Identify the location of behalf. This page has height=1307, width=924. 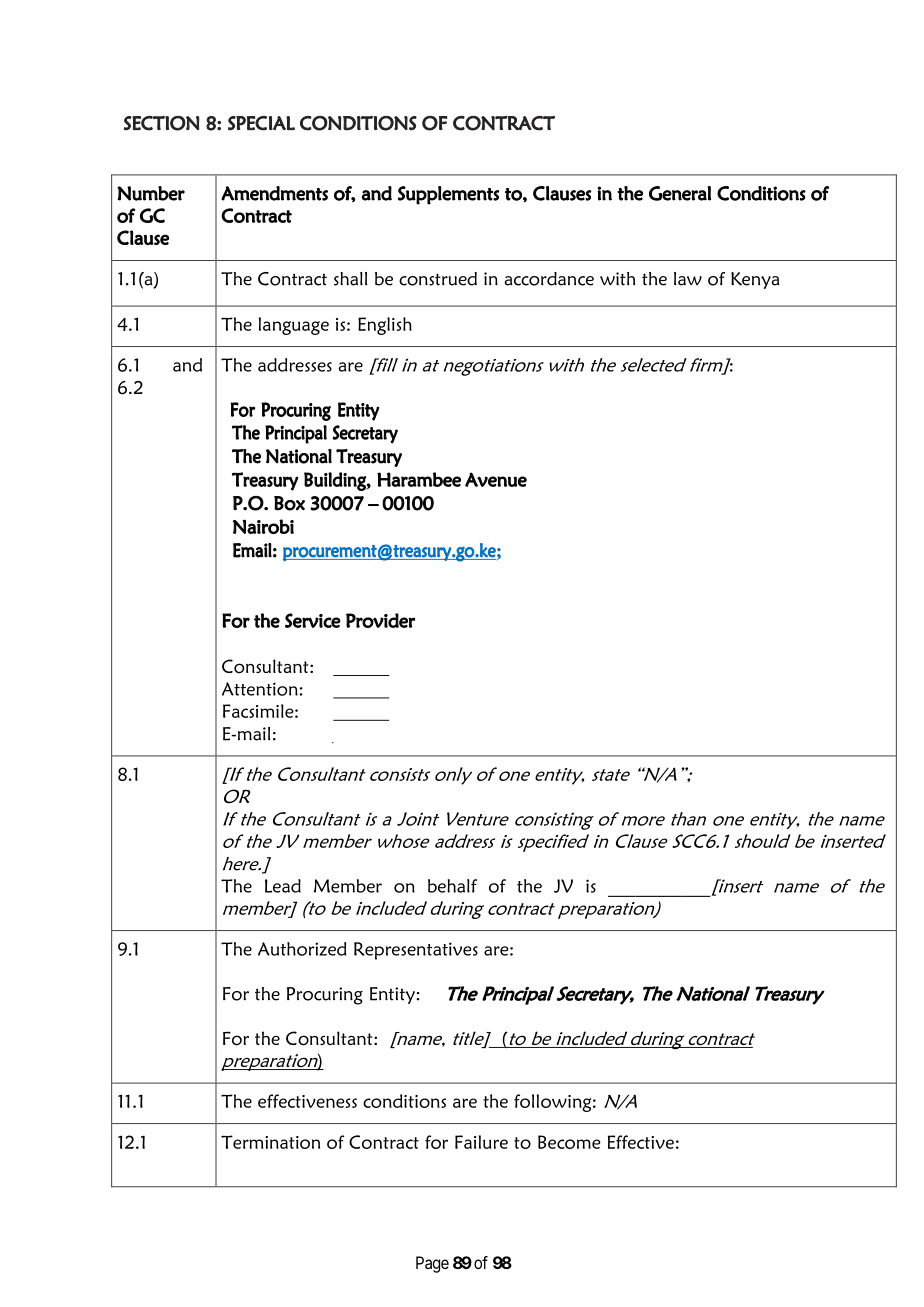
(452, 886).
